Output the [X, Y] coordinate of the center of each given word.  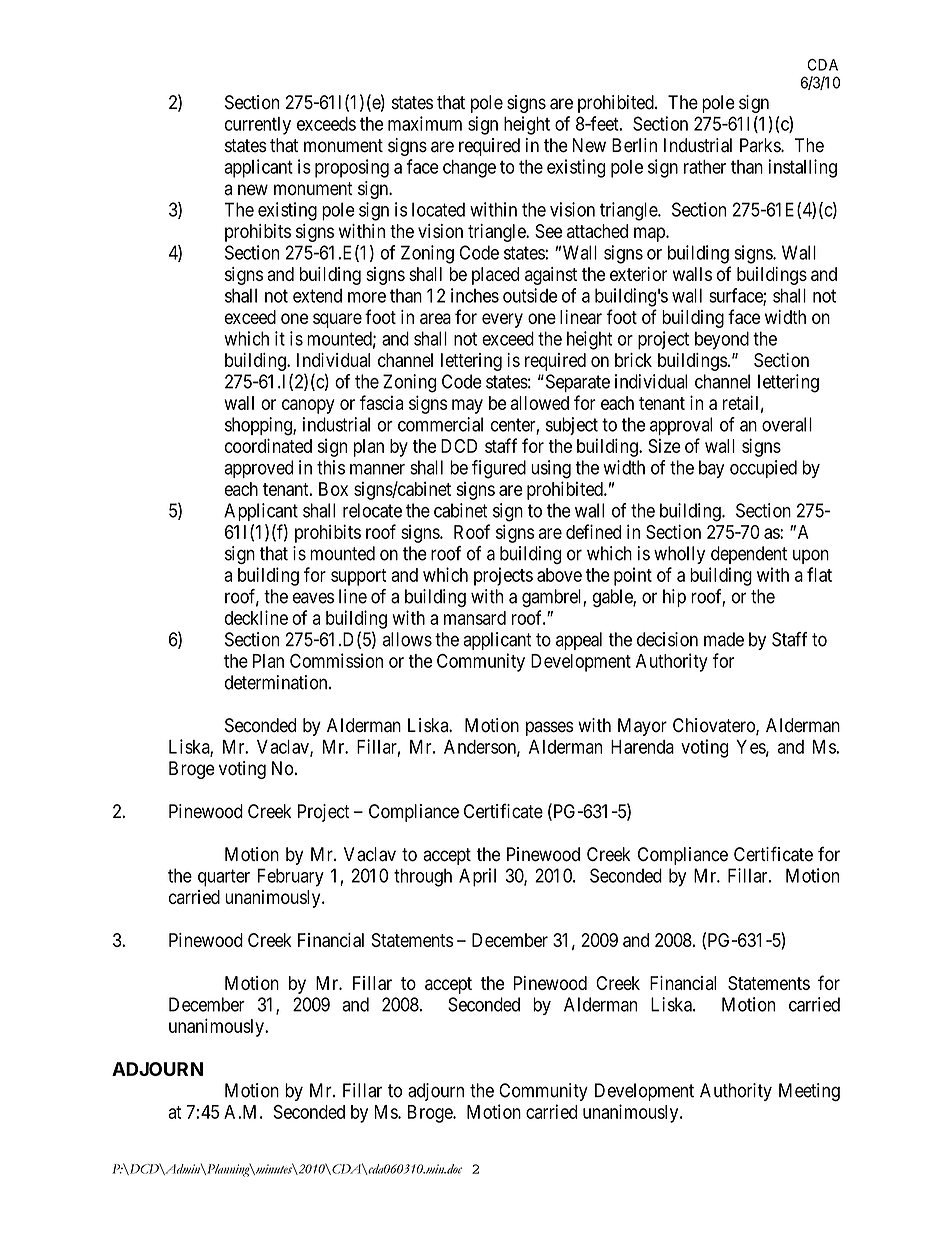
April [477, 877]
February [291, 877]
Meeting [809, 1092]
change [469, 169]
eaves [313, 598]
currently [258, 126]
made [724, 639]
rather [705, 167]
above [559, 575]
